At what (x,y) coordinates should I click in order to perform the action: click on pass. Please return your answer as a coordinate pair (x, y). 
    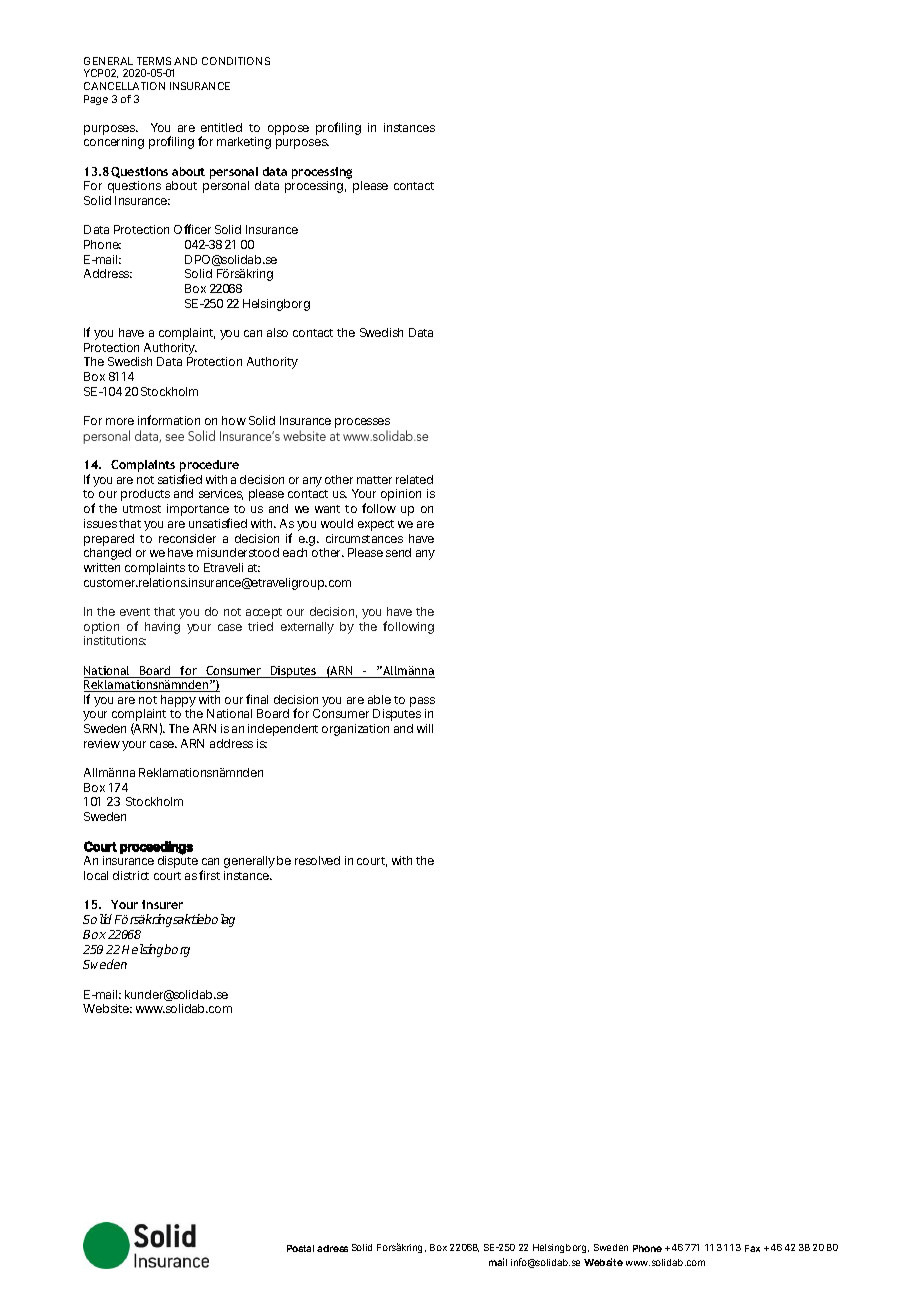
    Looking at the image, I should click on (422, 702).
